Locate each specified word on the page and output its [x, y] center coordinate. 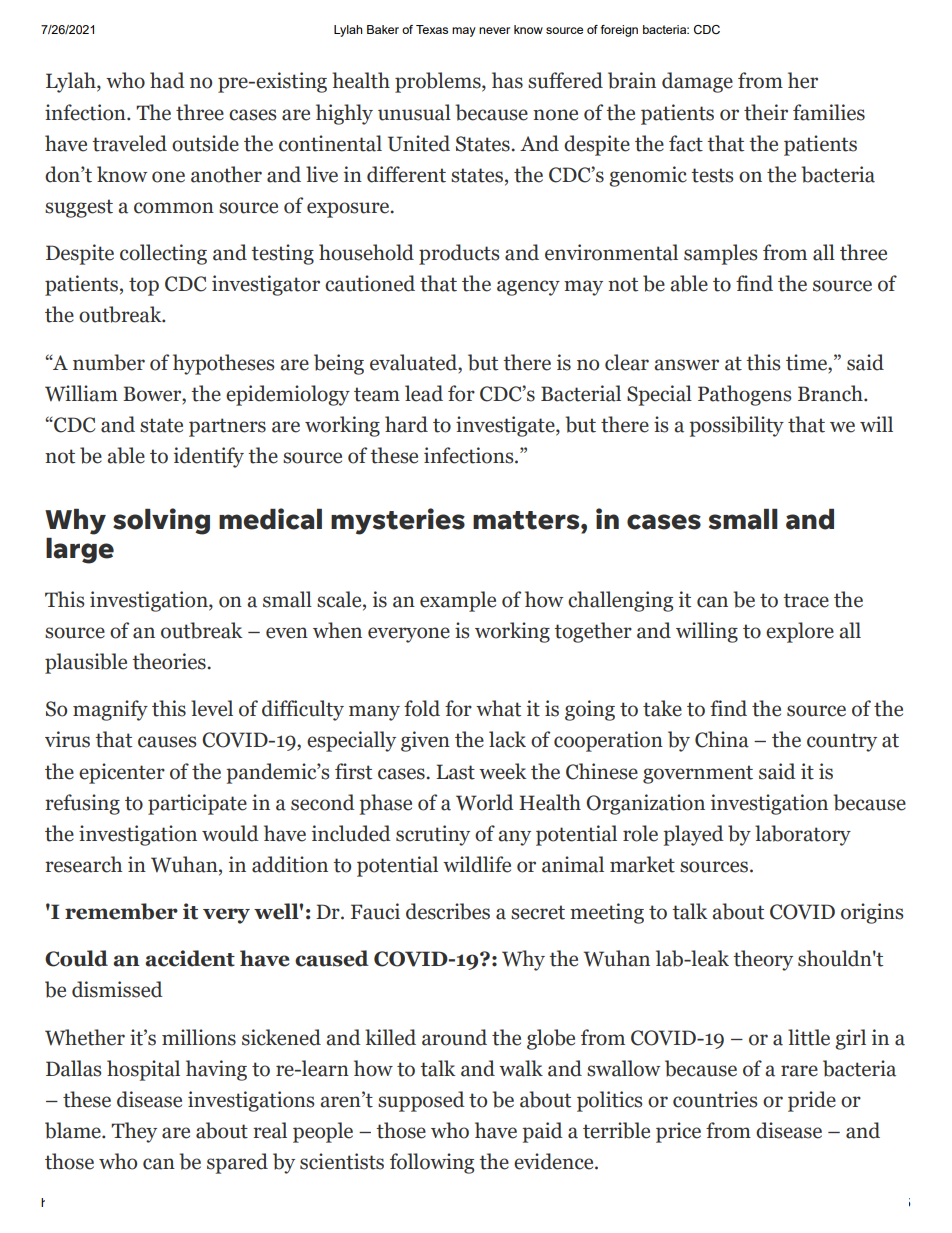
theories [170, 661]
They [134, 1132]
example [458, 601]
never [494, 30]
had [167, 80]
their [766, 112]
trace [806, 600]
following [432, 1163]
